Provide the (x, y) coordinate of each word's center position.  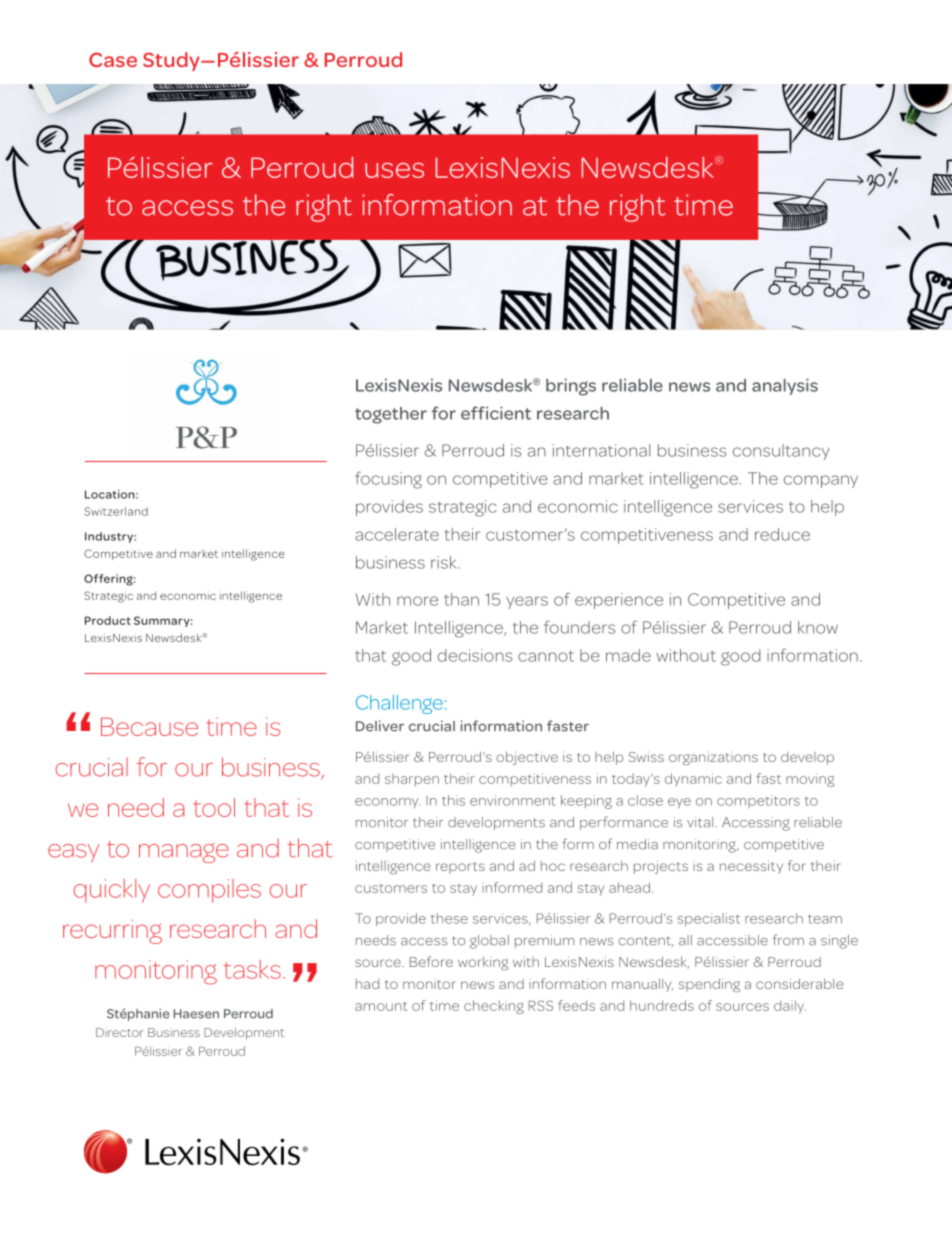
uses (394, 170)
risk (445, 562)
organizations (713, 758)
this (453, 800)
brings (571, 387)
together (391, 415)
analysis (785, 386)
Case (113, 59)
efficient (496, 413)
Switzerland (116, 511)
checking (494, 1007)
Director (120, 1032)
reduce (782, 534)
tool (214, 807)
